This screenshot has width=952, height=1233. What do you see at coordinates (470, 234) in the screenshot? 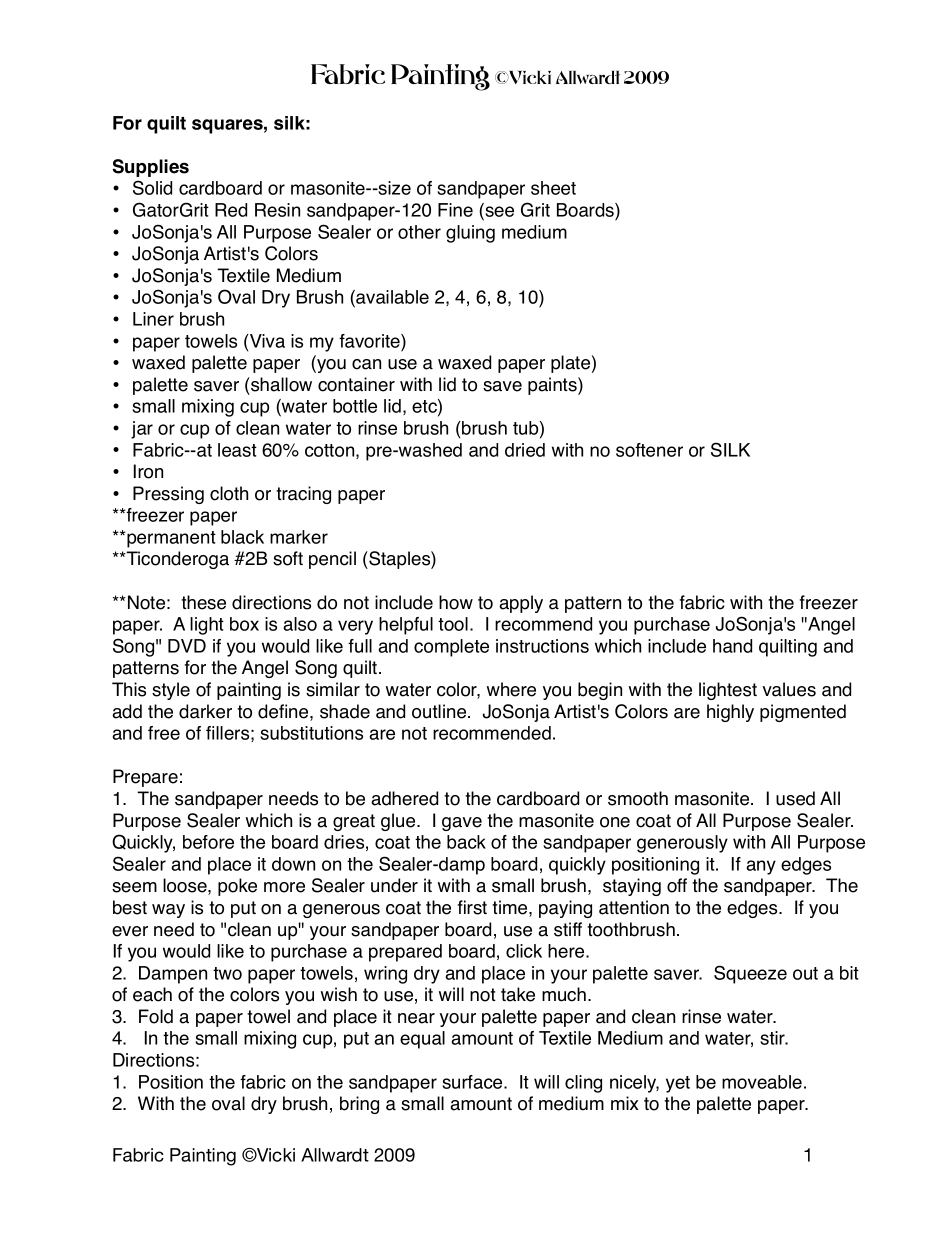
I see `gluing` at bounding box center [470, 234].
